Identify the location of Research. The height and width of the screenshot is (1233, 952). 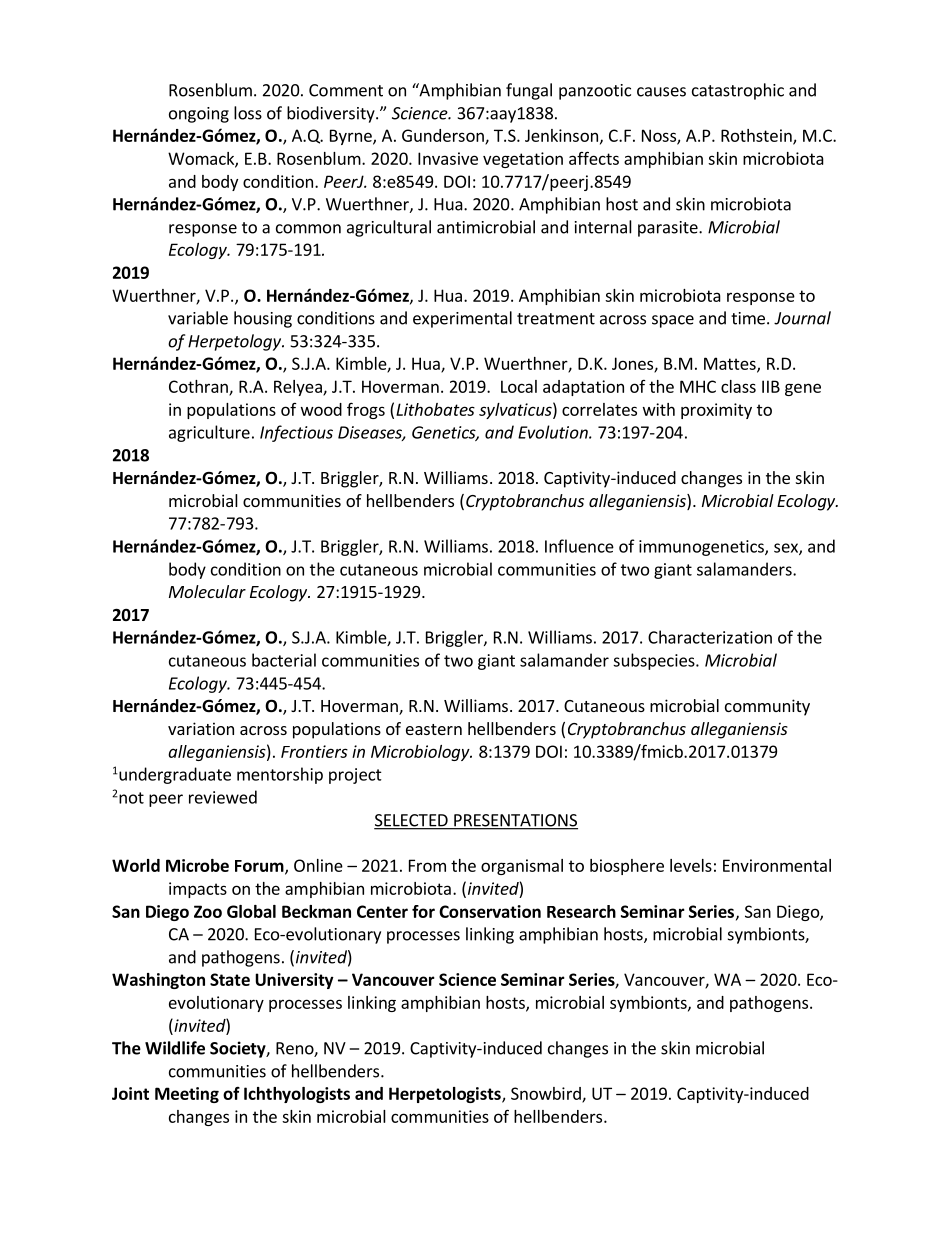
(581, 911).
